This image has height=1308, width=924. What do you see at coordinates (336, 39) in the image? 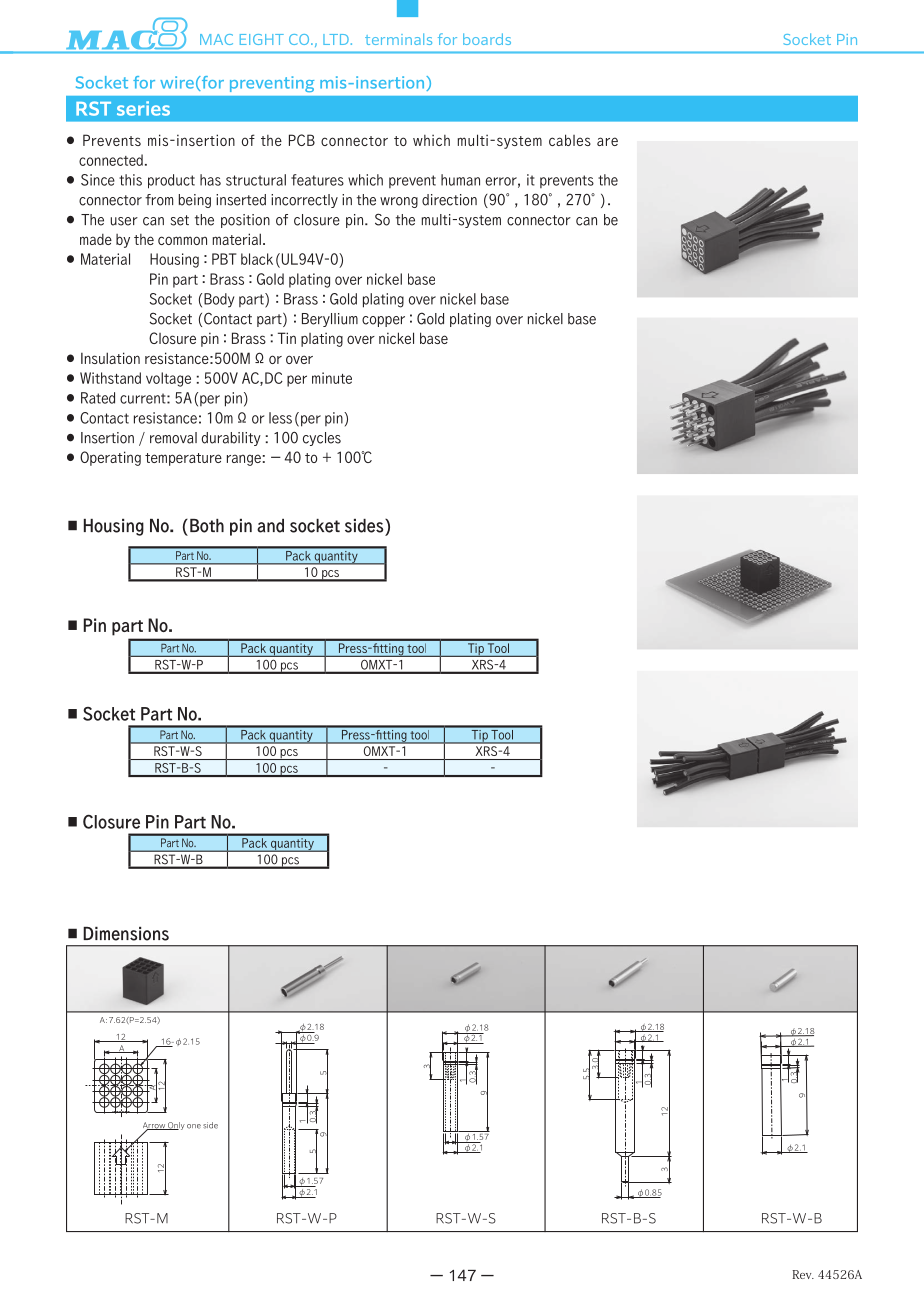
I see `LTD` at bounding box center [336, 39].
